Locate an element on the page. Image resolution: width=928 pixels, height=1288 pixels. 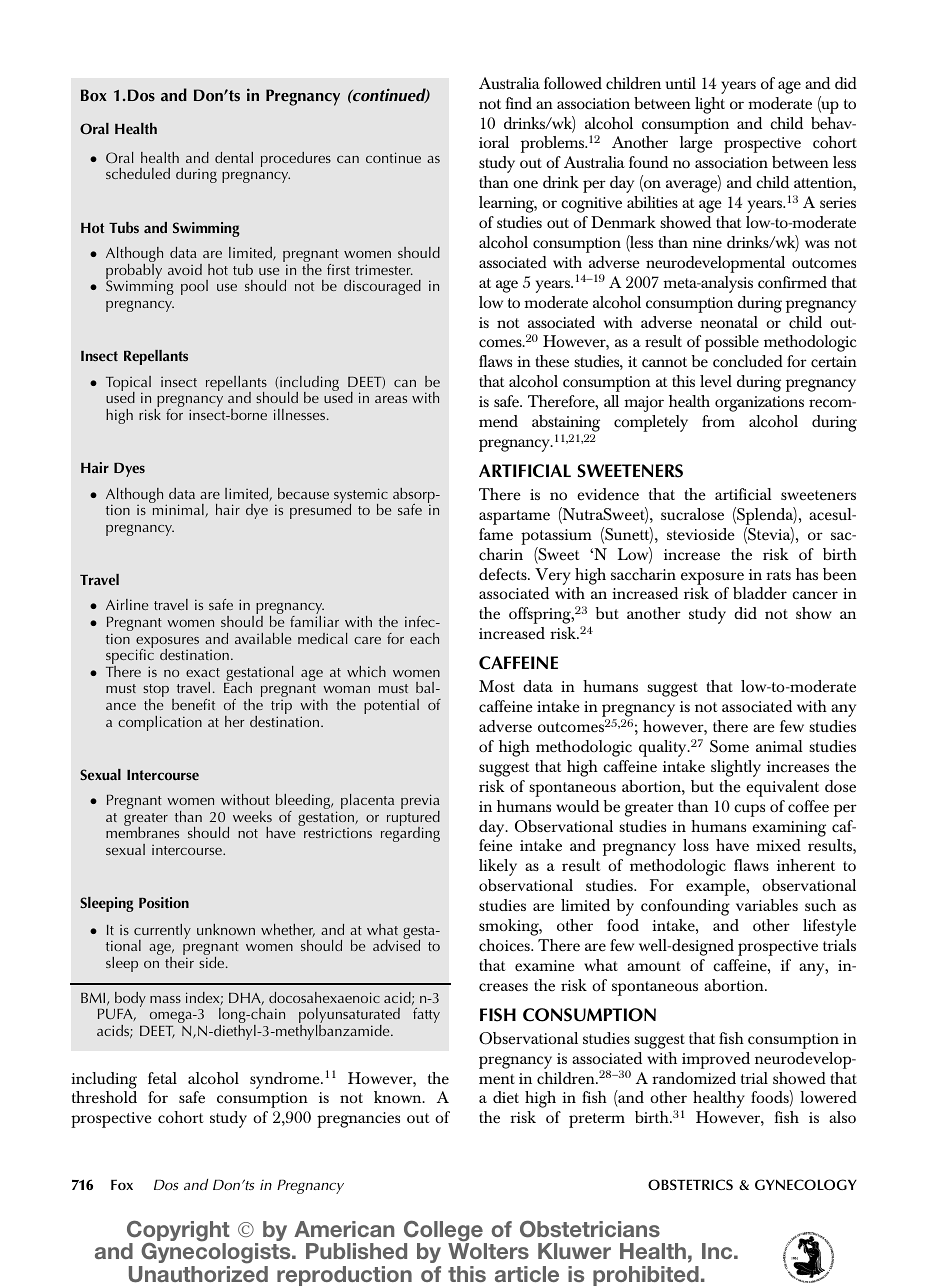
College is located at coordinates (444, 1232).
